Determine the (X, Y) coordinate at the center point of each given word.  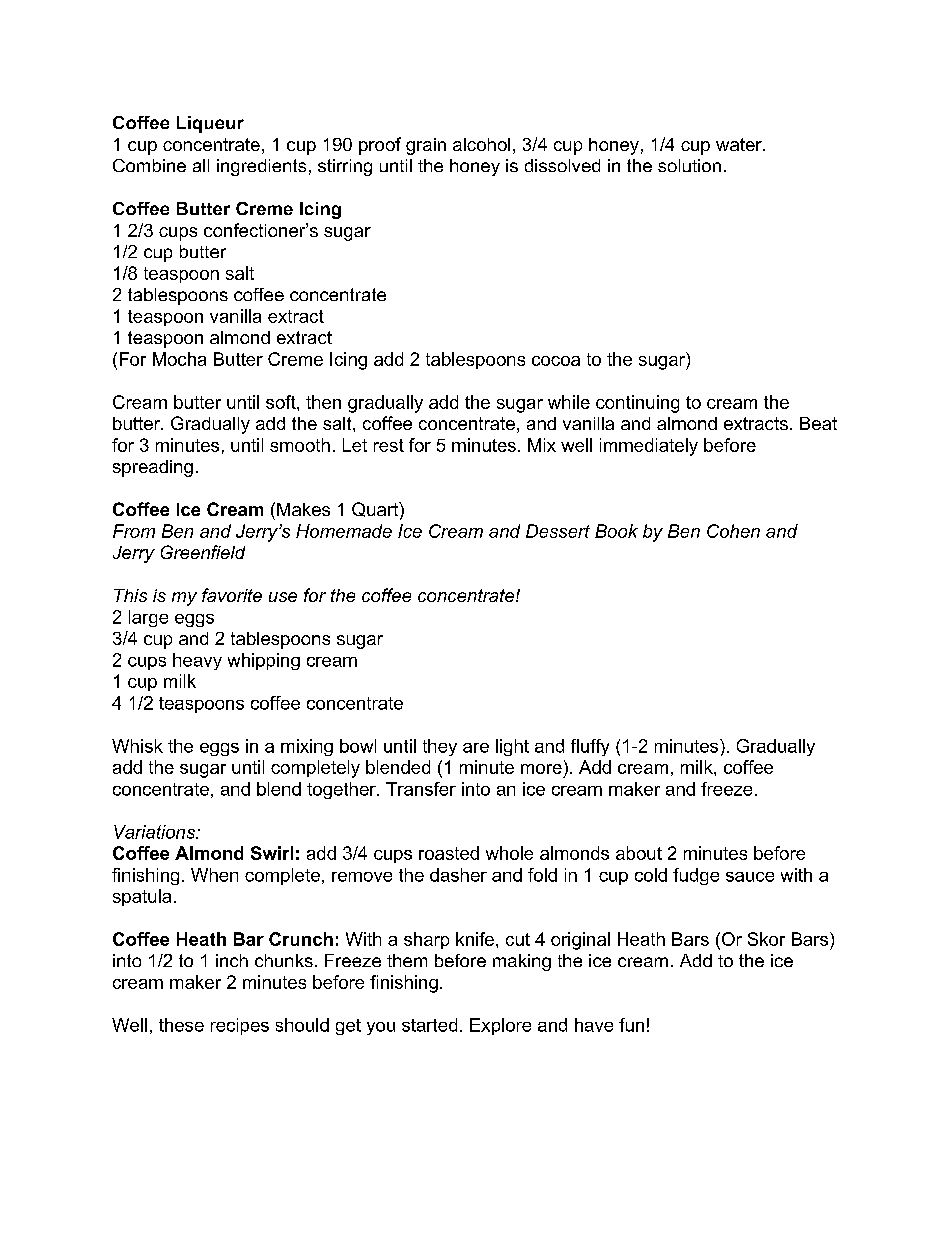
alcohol (481, 144)
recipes (240, 1026)
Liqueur (210, 124)
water (740, 144)
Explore (500, 1026)
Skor (766, 939)
